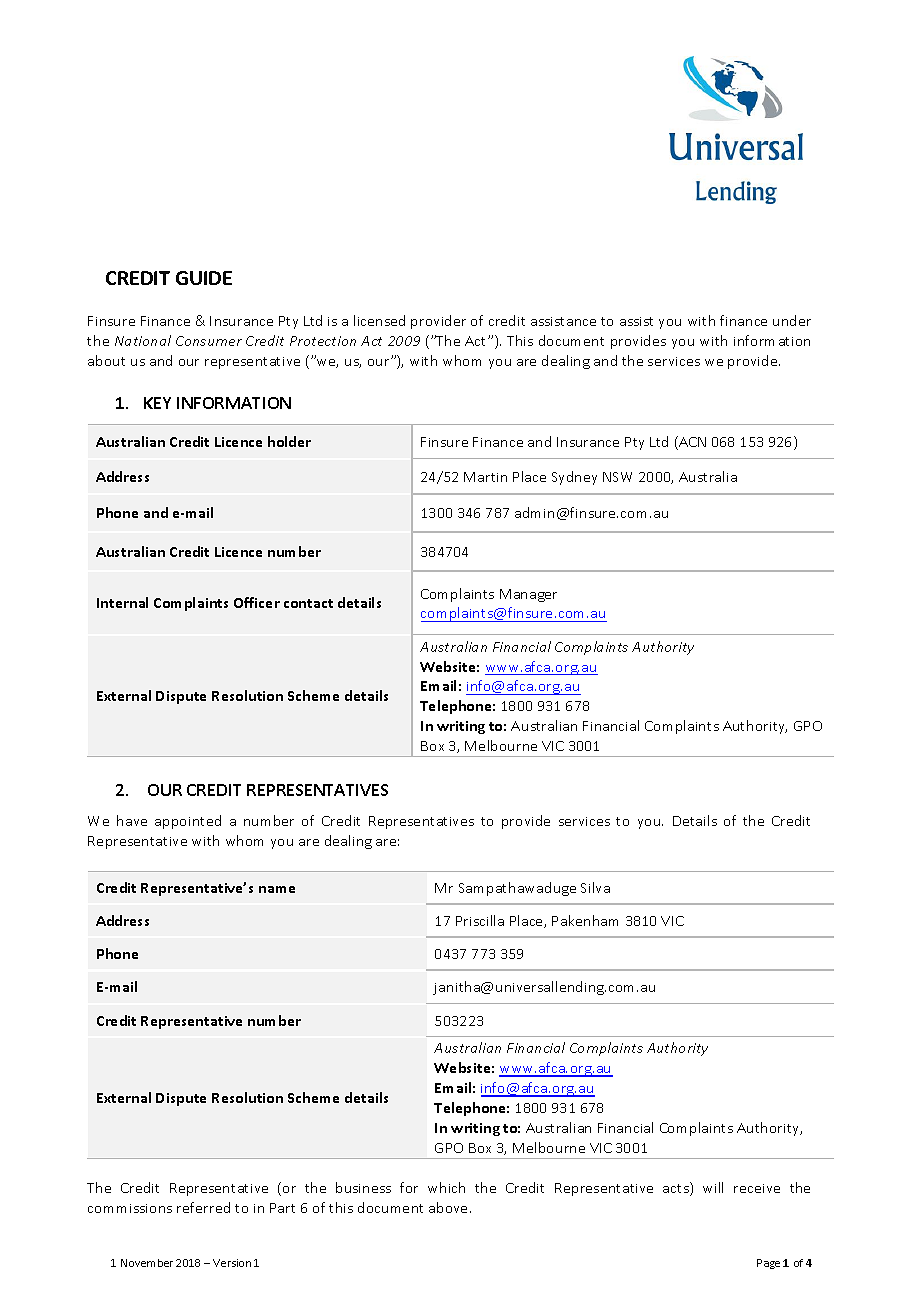 This screenshot has height=1308, width=924. What do you see at coordinates (379, 320) in the screenshot?
I see `licensed` at bounding box center [379, 320].
